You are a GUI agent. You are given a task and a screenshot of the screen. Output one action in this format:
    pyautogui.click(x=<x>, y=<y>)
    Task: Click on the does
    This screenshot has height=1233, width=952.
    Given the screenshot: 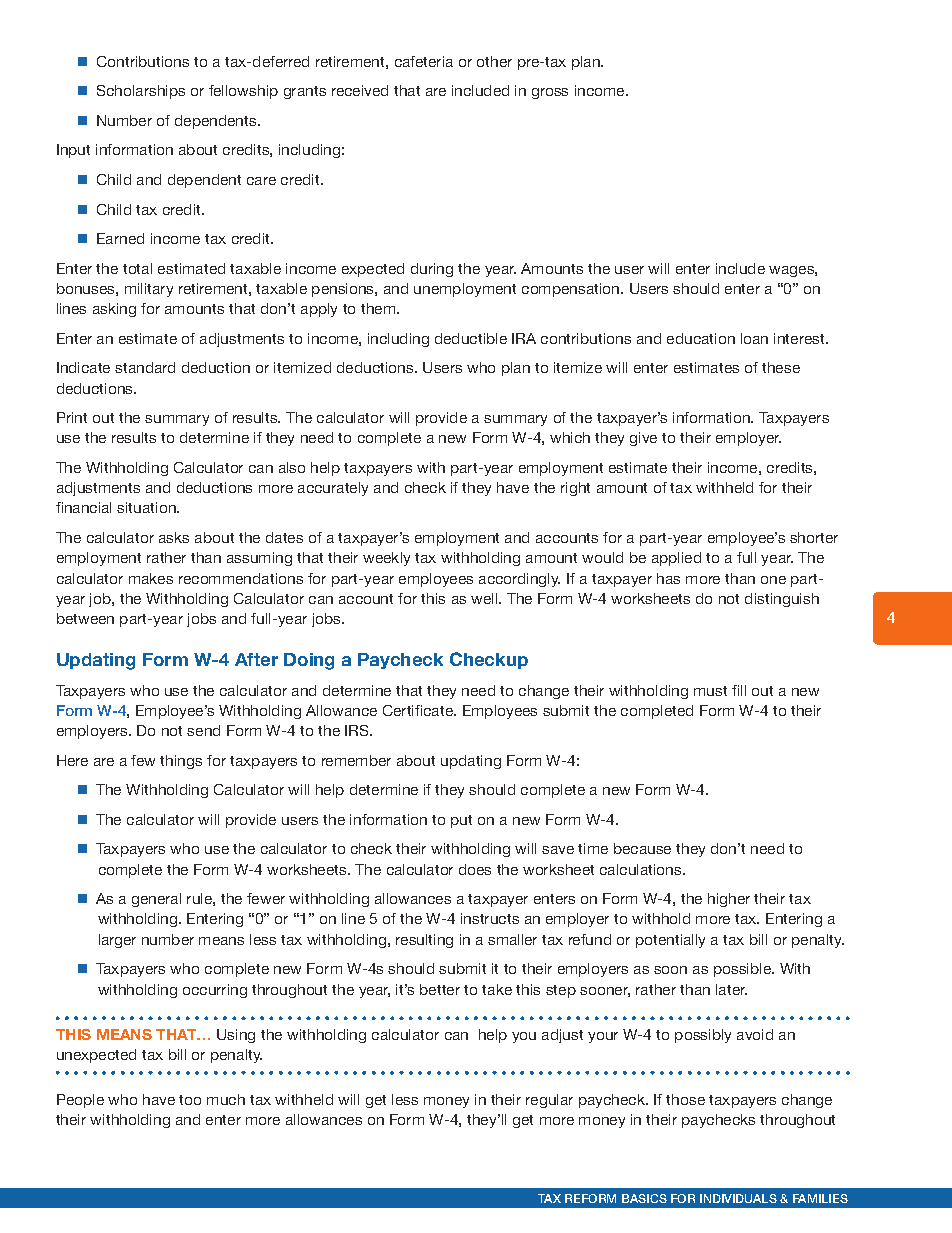 What is the action you would take?
    pyautogui.click(x=475, y=869)
